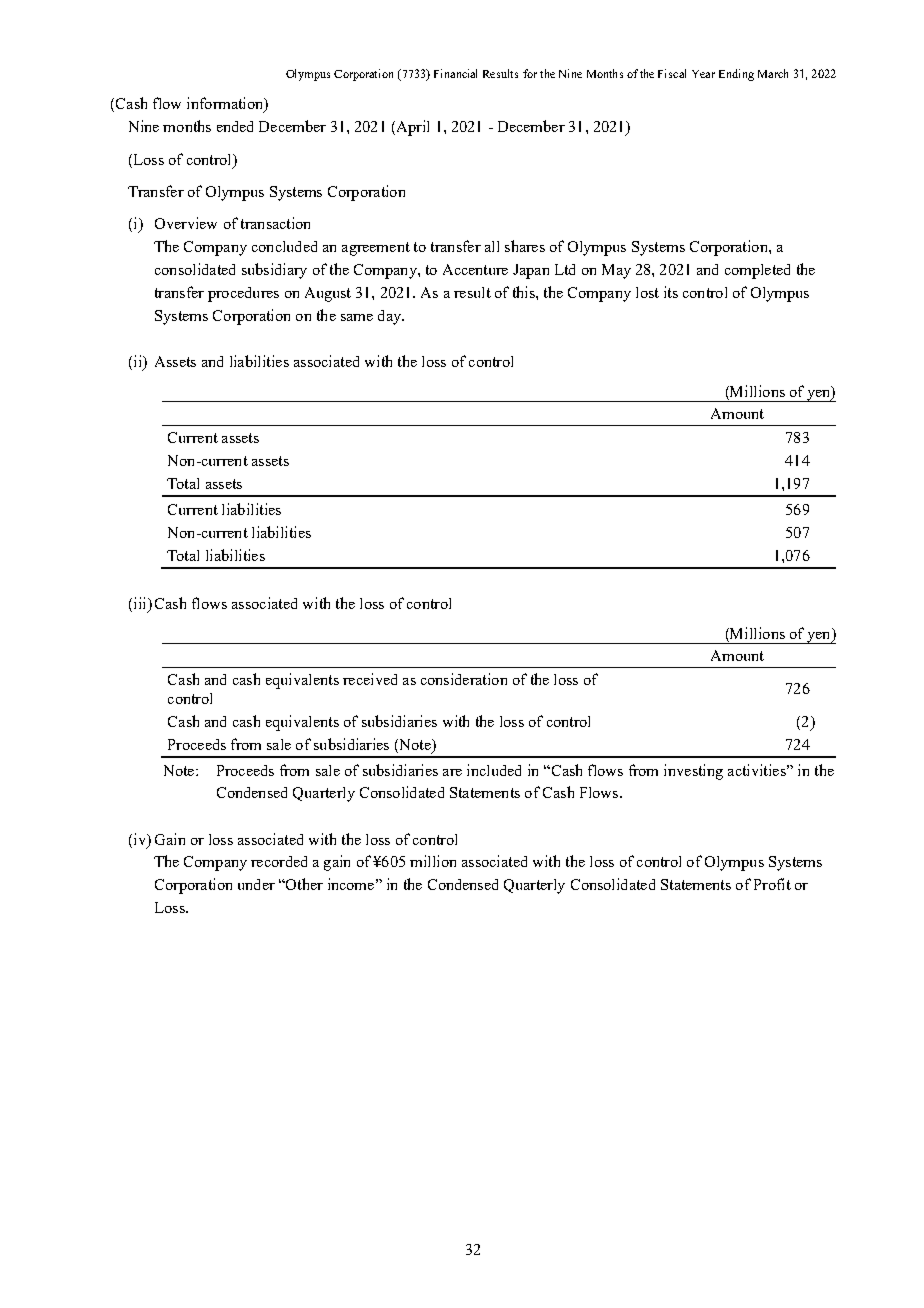 Image resolution: width=924 pixels, height=1308 pixels. What do you see at coordinates (226, 104) in the screenshot?
I see `information` at bounding box center [226, 104].
